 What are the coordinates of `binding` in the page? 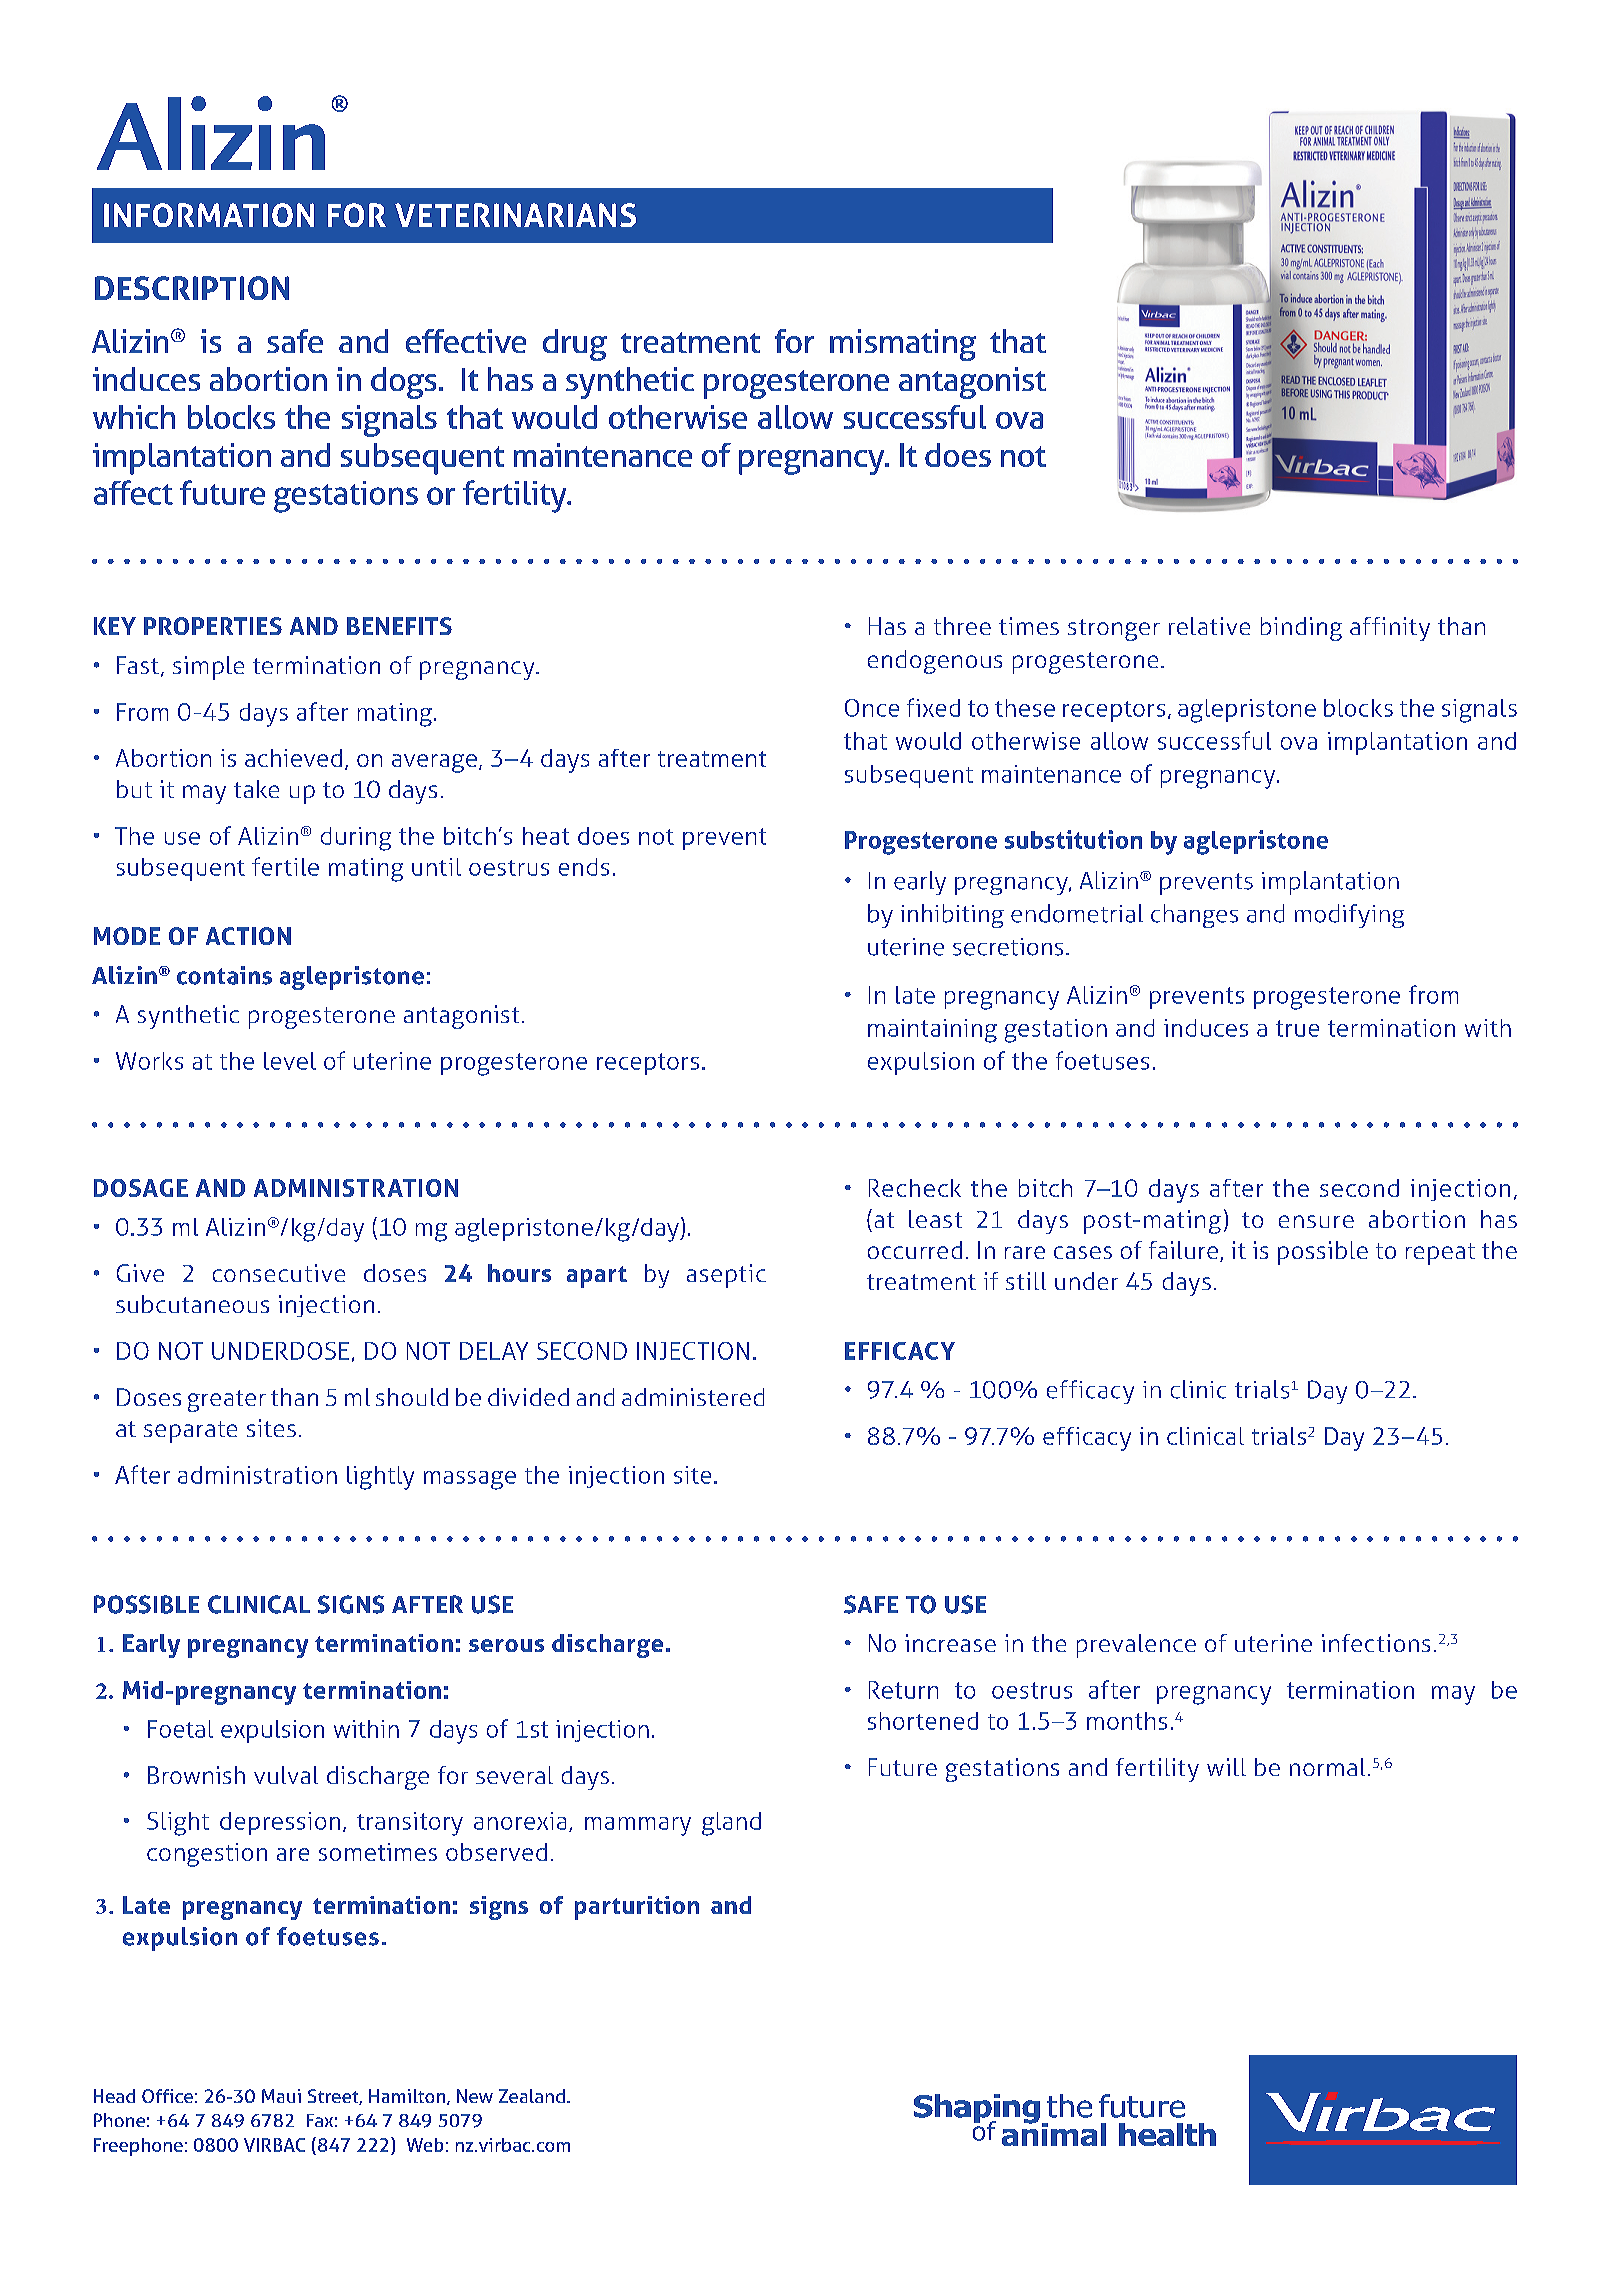 It's located at (1301, 629).
